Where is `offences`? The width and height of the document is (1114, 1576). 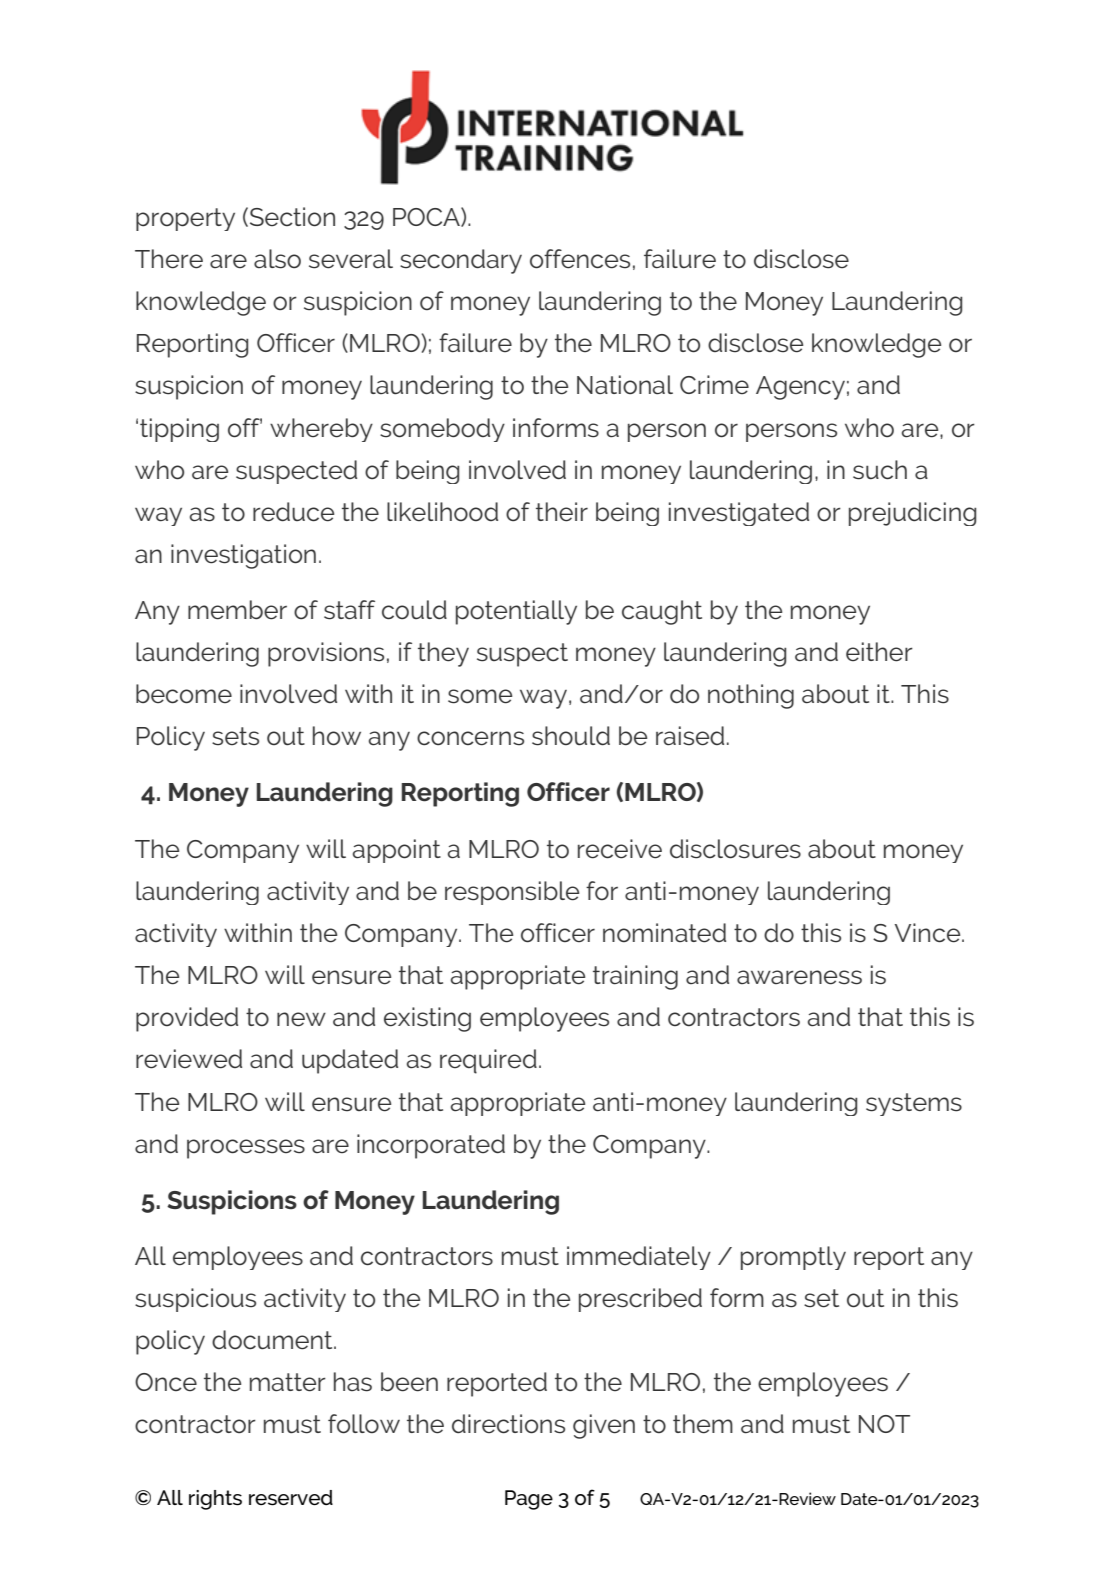 offences is located at coordinates (580, 259).
